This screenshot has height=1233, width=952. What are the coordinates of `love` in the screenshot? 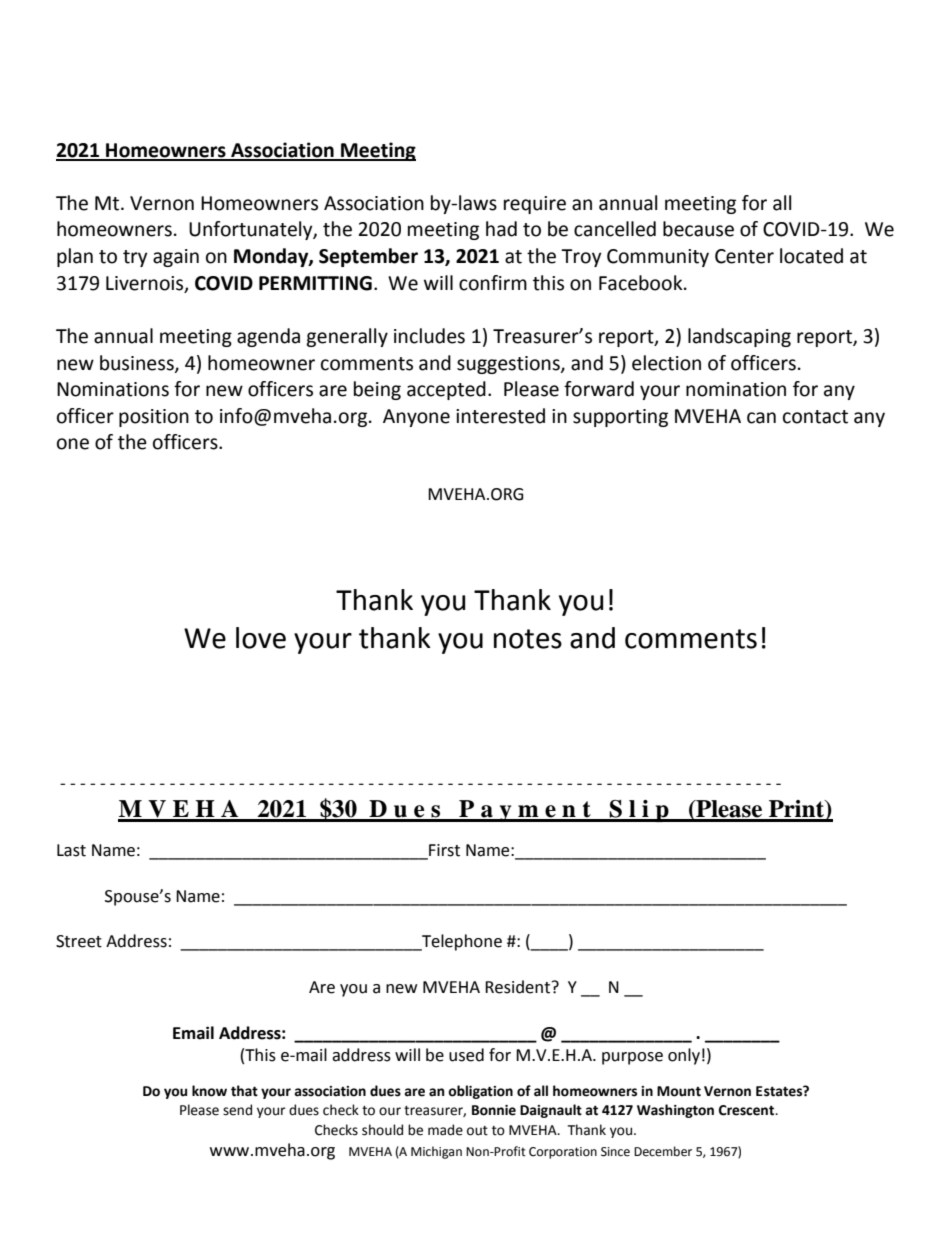 It's located at (261, 638).
